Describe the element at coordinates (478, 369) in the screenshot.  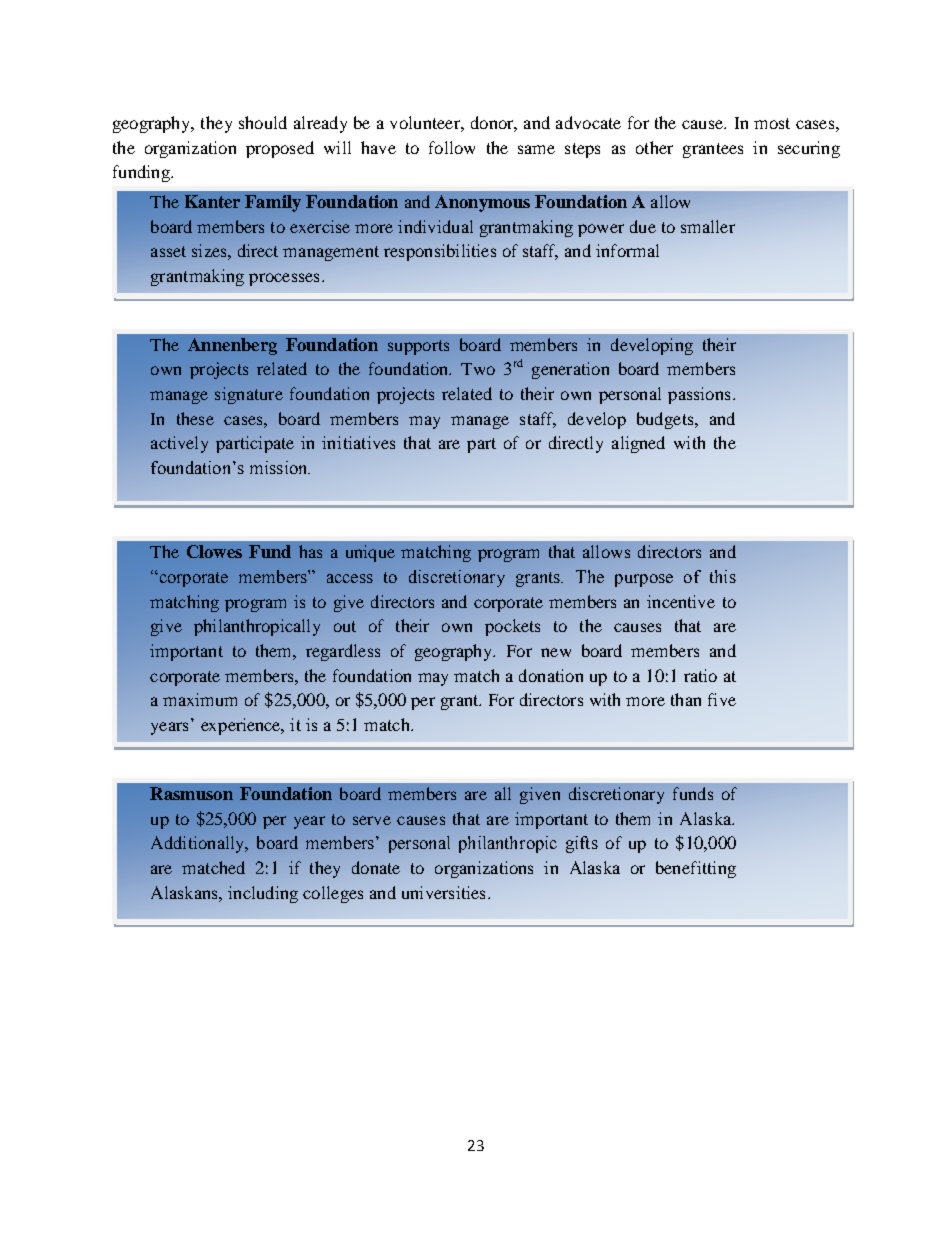
I see `Two` at that location.
